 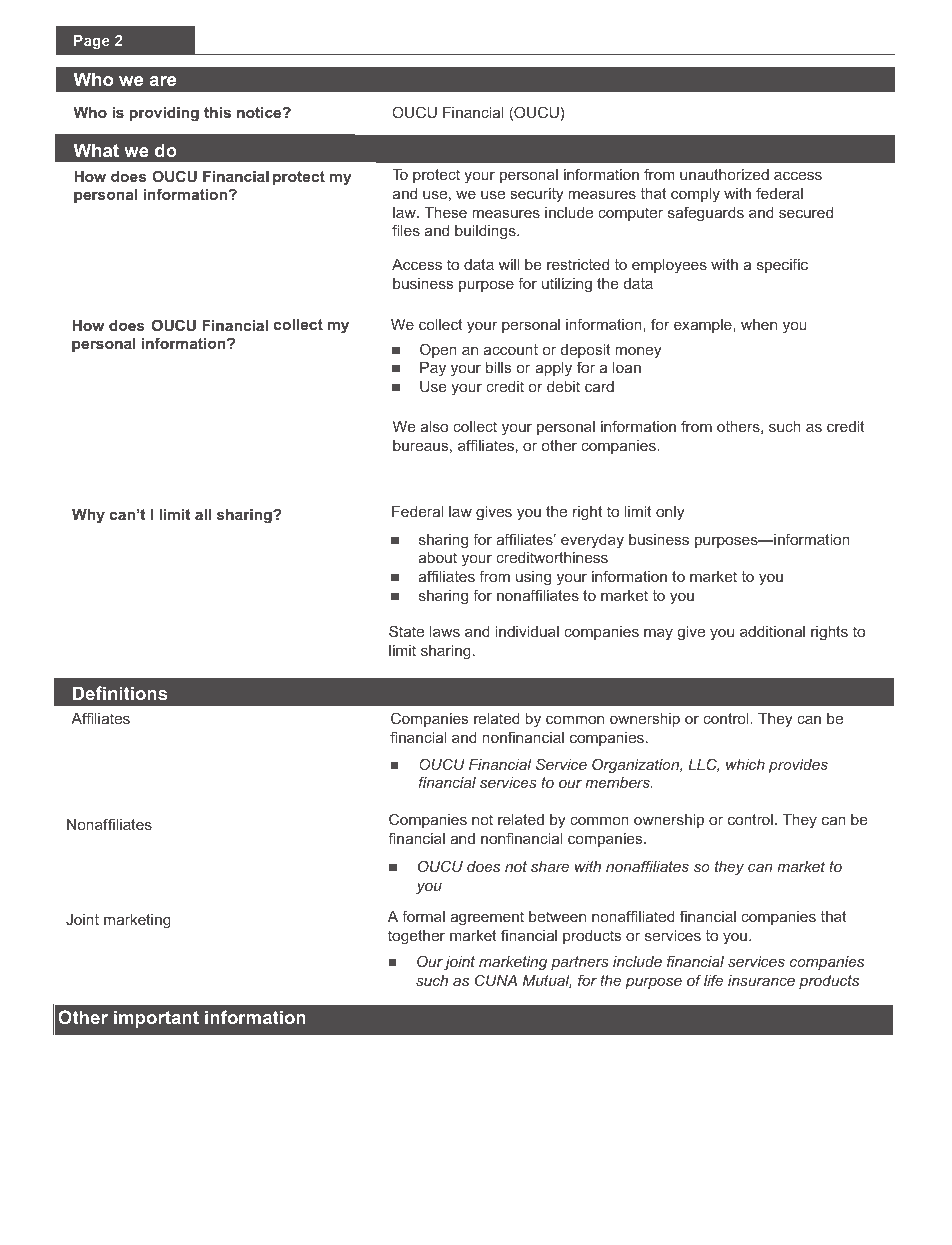 I want to click on unauthorized, so click(x=724, y=174).
